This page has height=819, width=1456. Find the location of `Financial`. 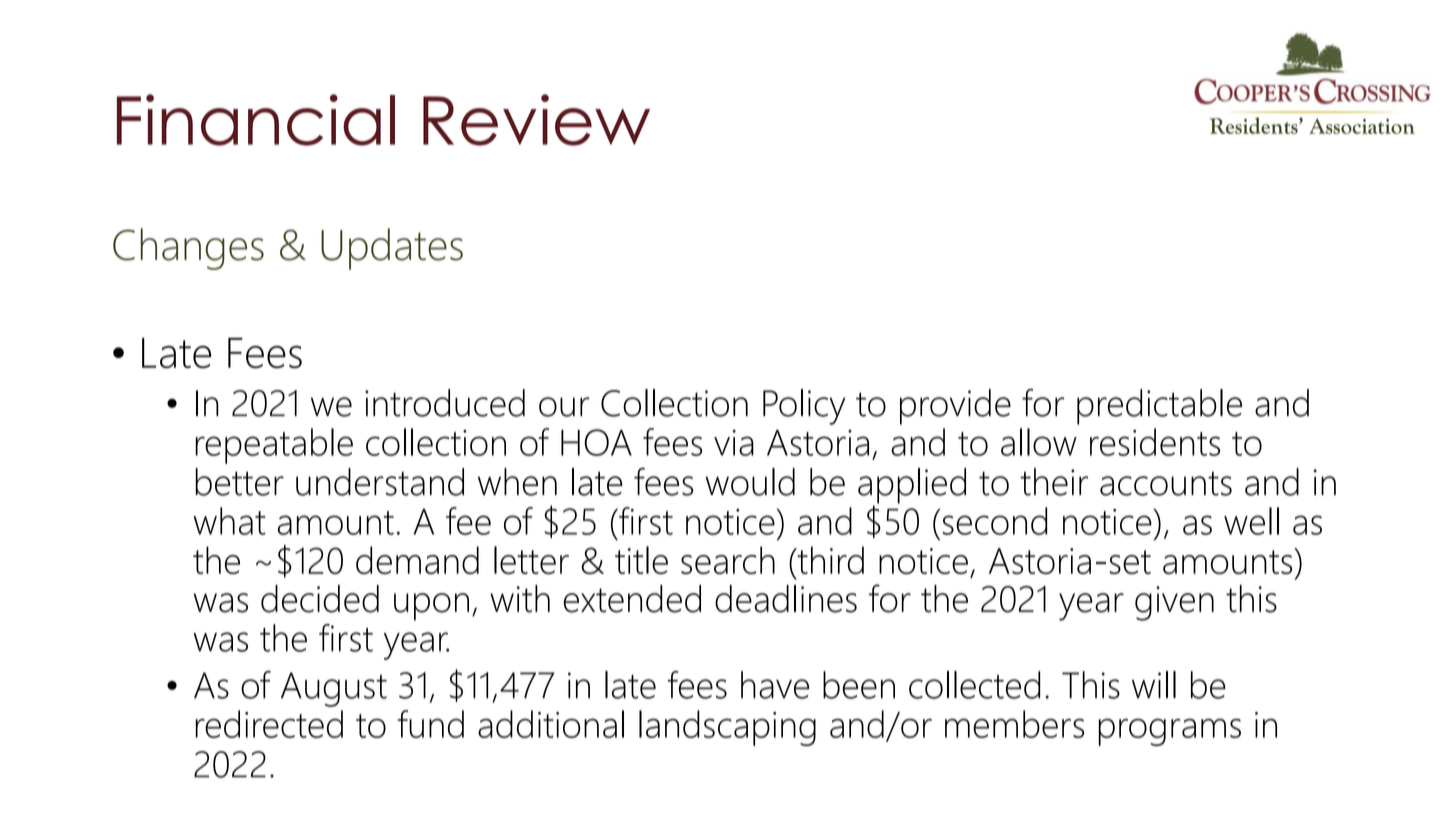

Financial is located at coordinates (256, 120).
